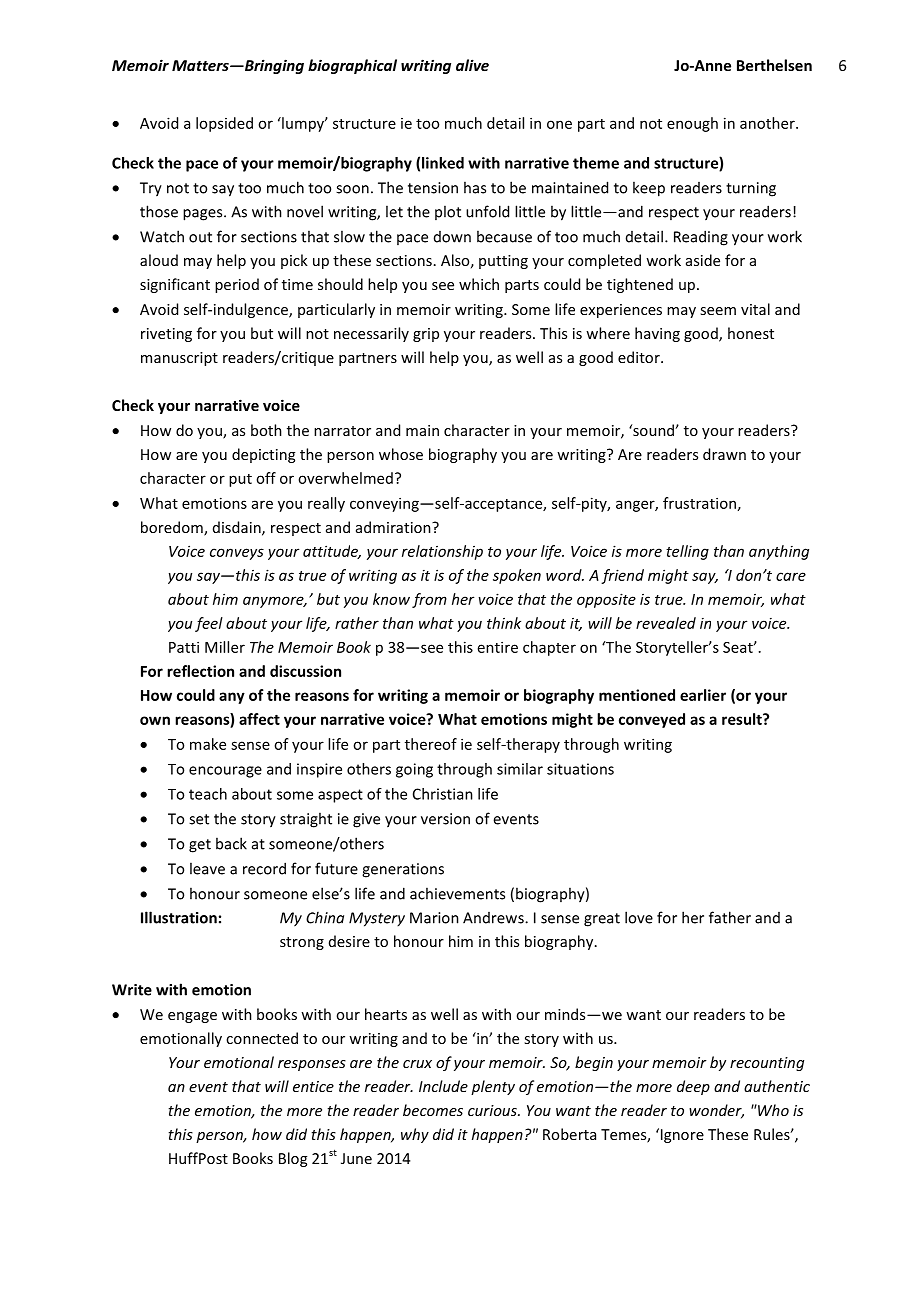 The width and height of the document is (924, 1308). Describe the element at coordinates (443, 794) in the document. I see `Christian` at that location.
